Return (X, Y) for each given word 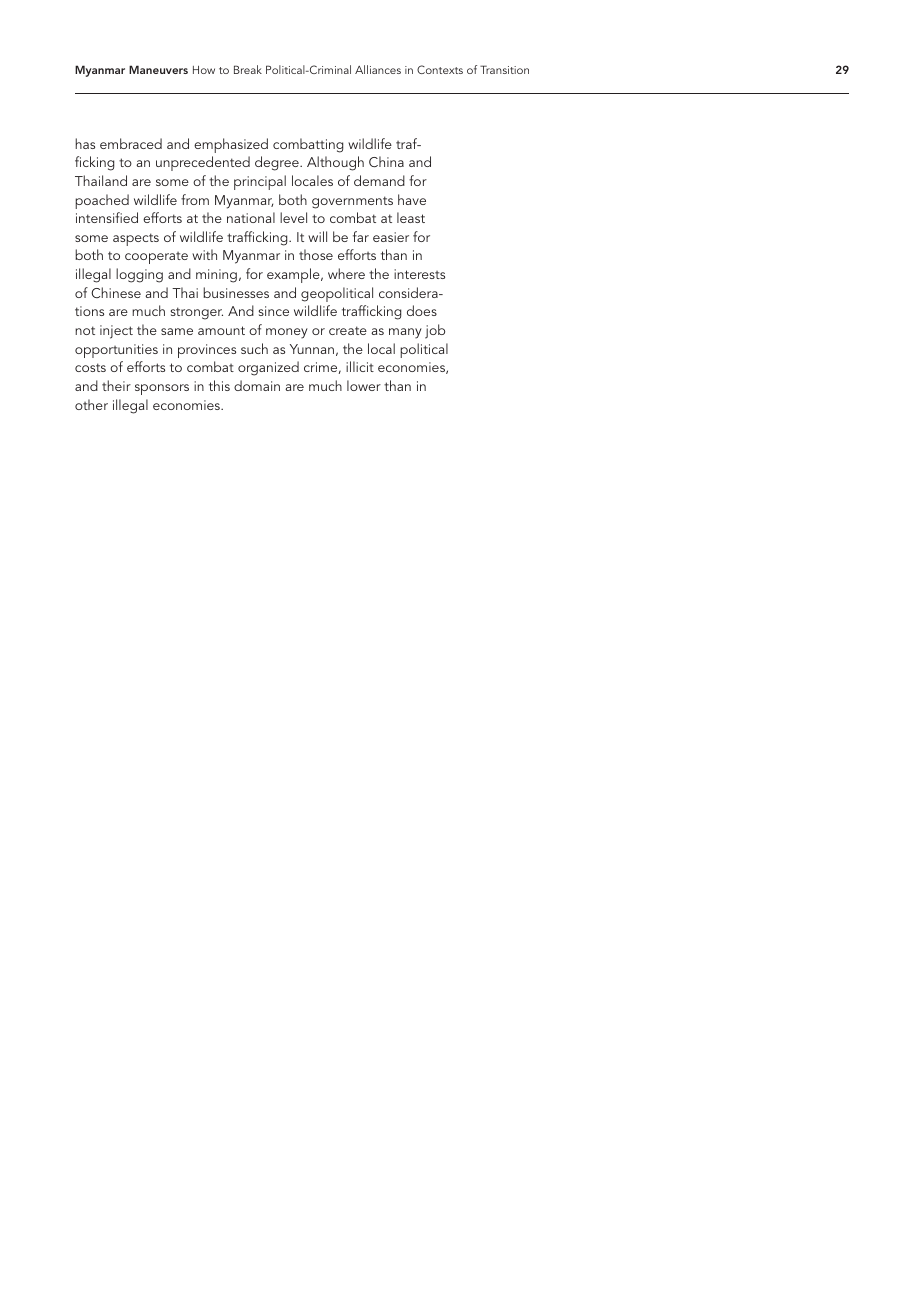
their (116, 385)
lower (364, 385)
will (317, 236)
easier (391, 237)
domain (257, 385)
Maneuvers (158, 69)
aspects (136, 239)
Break (248, 69)
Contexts (440, 69)
